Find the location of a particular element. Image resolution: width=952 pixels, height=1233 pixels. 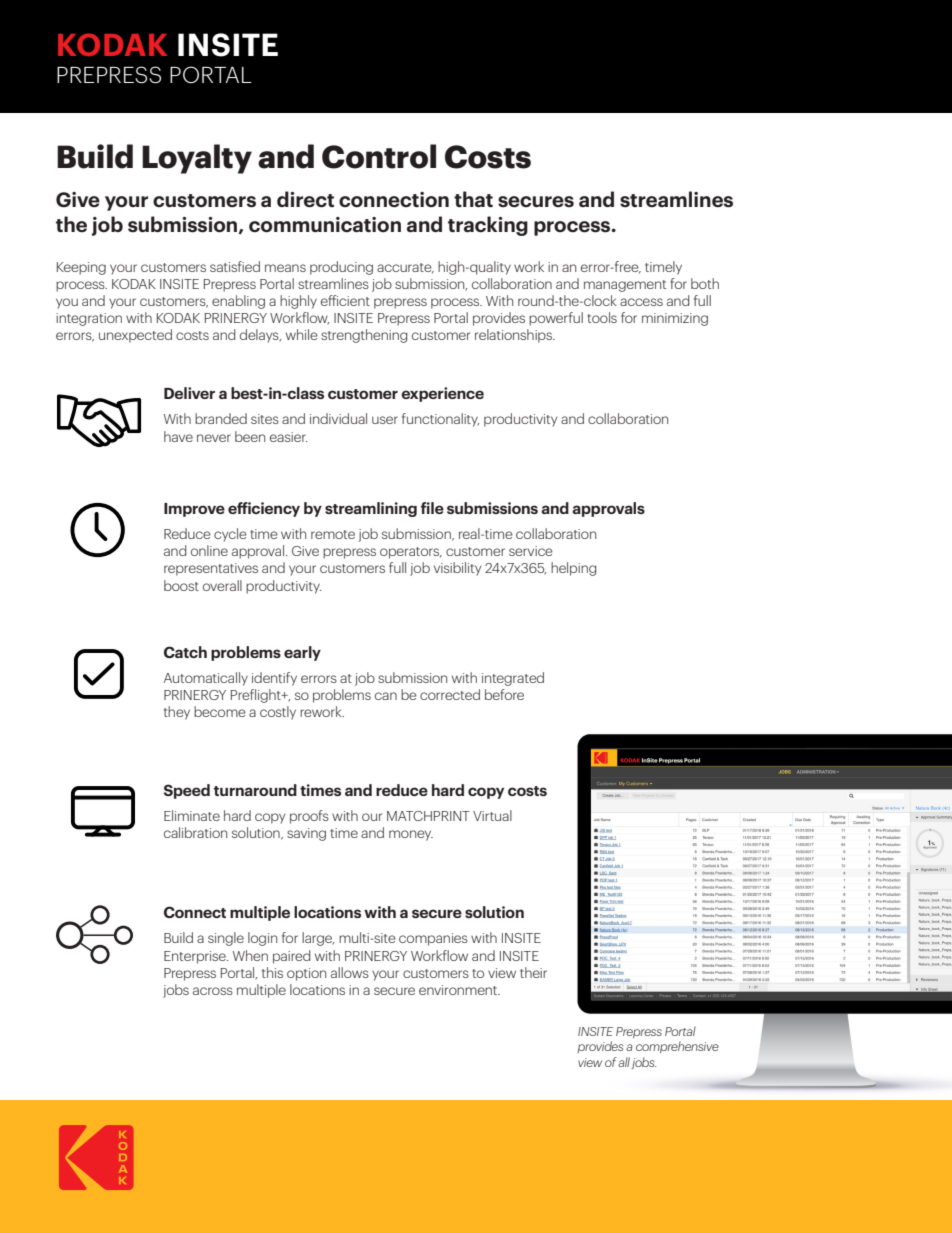

management is located at coordinates (625, 286).
